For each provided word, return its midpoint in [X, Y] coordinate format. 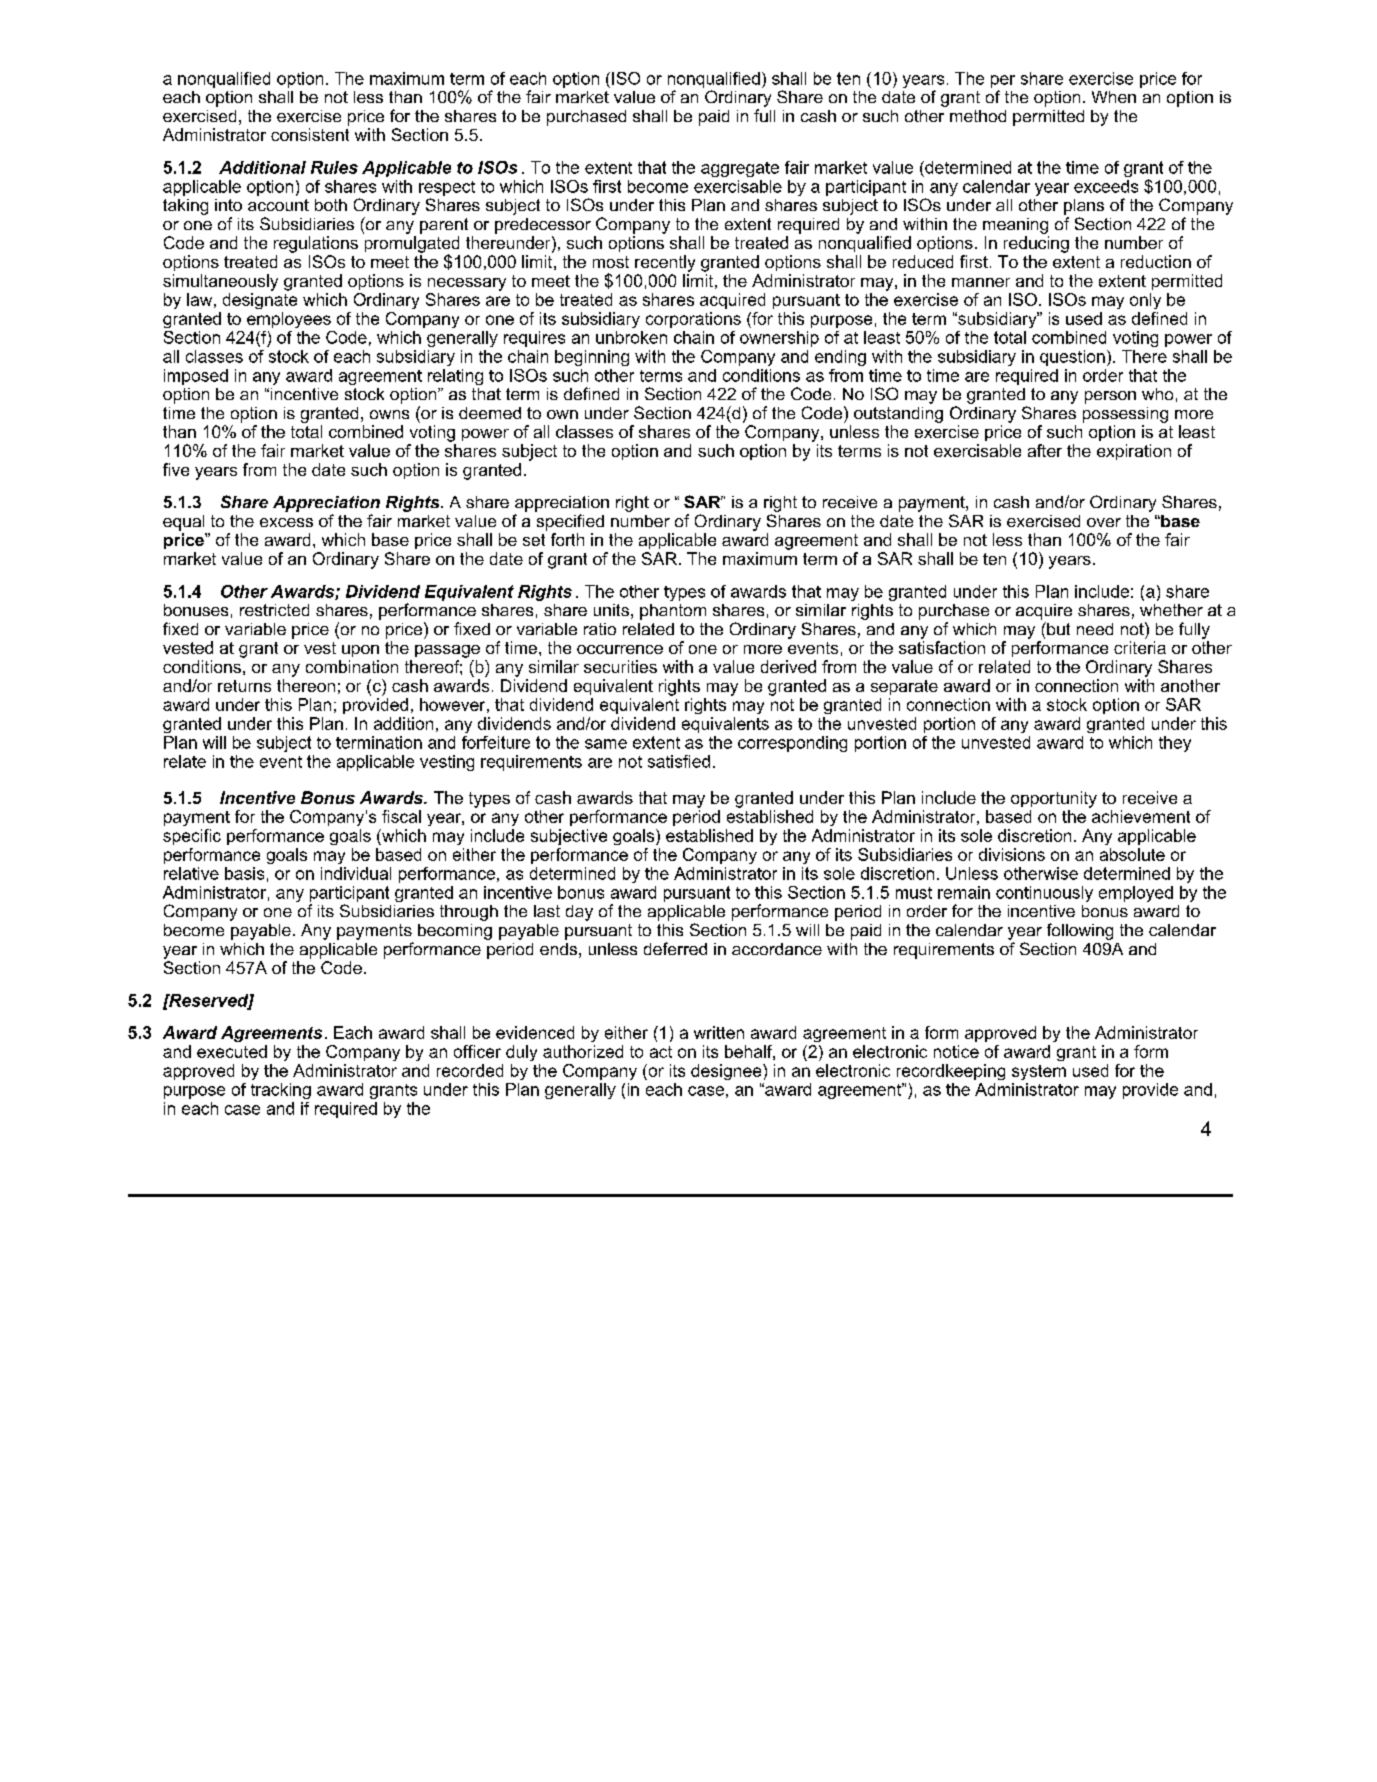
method [978, 116]
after [1045, 450]
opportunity [1054, 799]
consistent [310, 134]
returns [244, 686]
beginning [592, 358]
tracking [281, 1091]
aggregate [740, 169]
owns [389, 414]
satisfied [679, 761]
